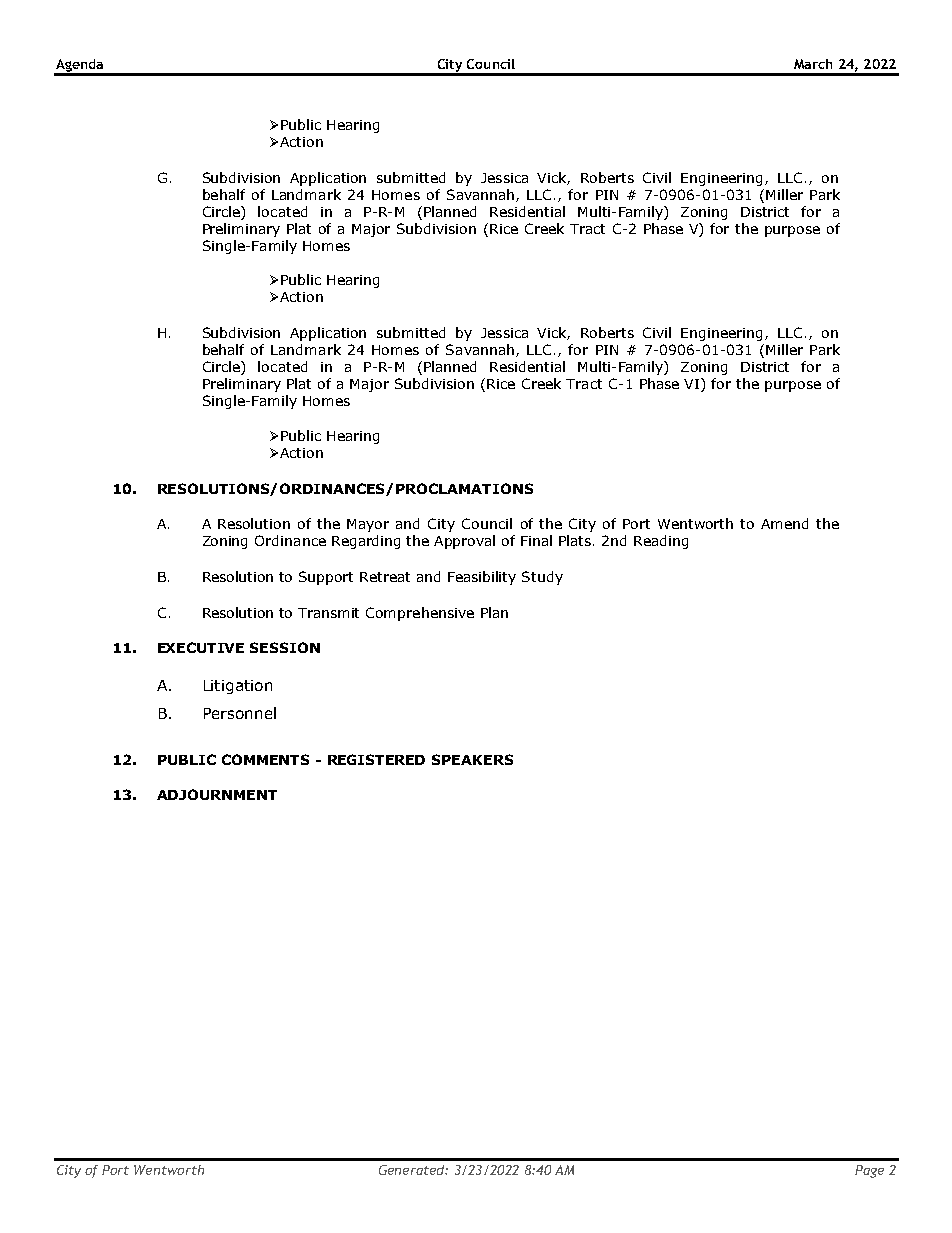 The width and height of the page is (952, 1233). I want to click on Mayor, so click(368, 525).
